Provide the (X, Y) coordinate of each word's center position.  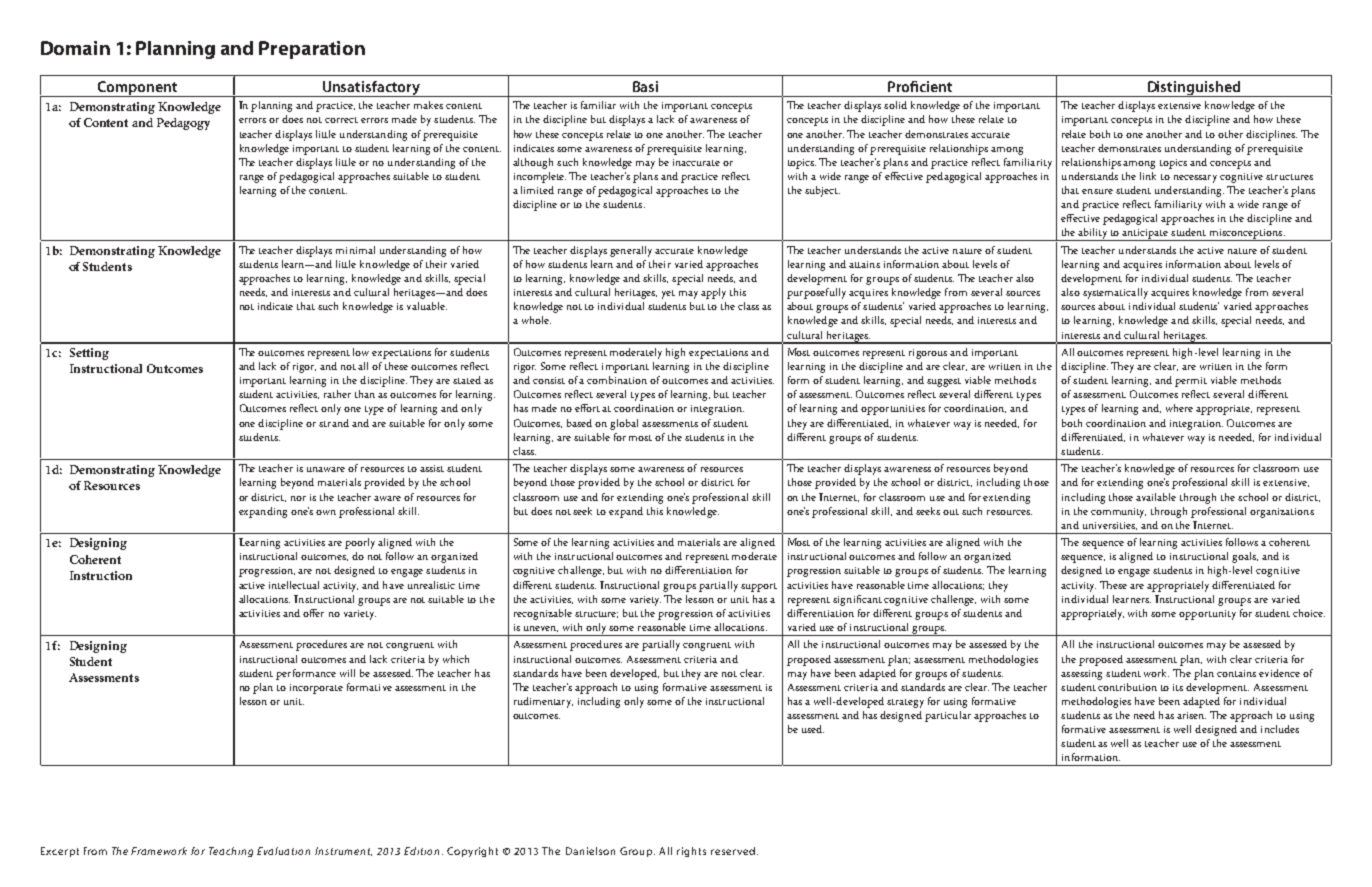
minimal (355, 250)
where (1179, 408)
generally (631, 251)
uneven (541, 629)
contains (1236, 673)
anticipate (1146, 235)
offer (313, 613)
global (624, 424)
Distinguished (1194, 89)
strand (334, 423)
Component (137, 89)
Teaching (231, 852)
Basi (645, 86)
